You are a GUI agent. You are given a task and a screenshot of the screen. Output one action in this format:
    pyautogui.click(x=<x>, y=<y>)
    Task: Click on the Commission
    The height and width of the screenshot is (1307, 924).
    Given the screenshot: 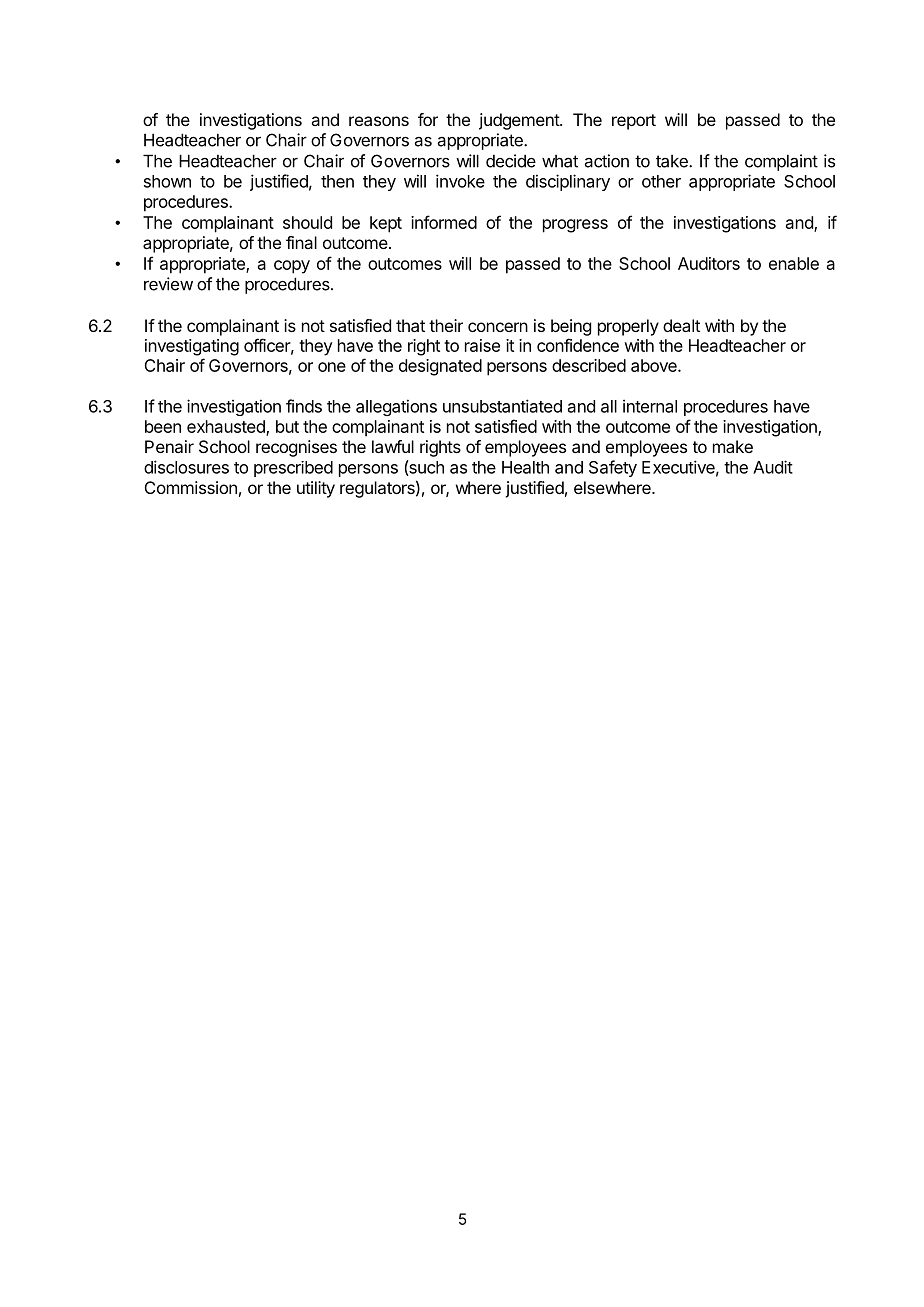 What is the action you would take?
    pyautogui.click(x=191, y=487)
